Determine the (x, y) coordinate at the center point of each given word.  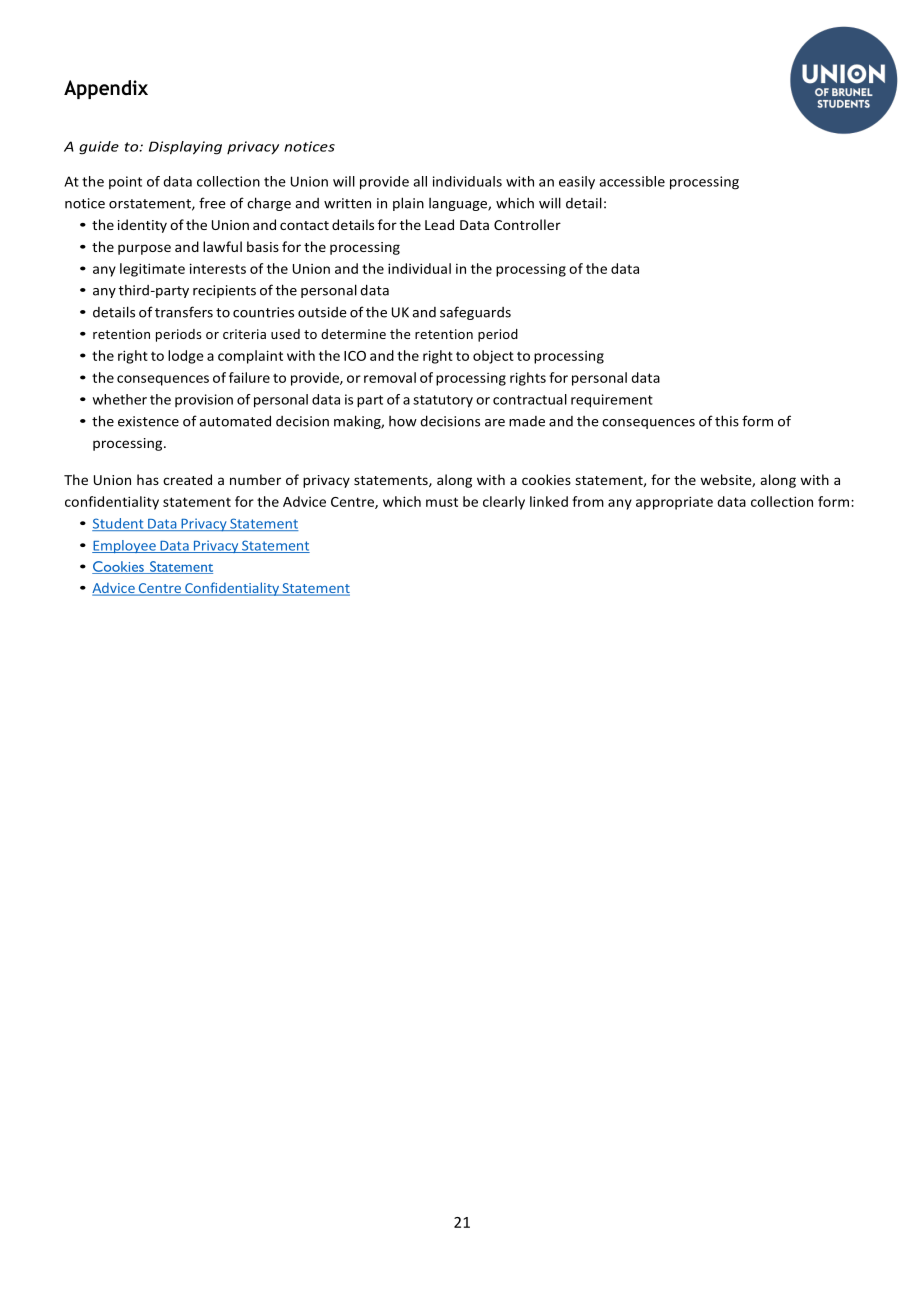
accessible (632, 181)
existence (148, 421)
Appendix (106, 89)
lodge (186, 357)
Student (119, 524)
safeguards (475, 313)
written (347, 203)
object (493, 357)
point (125, 182)
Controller (527, 224)
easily (577, 183)
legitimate (152, 270)
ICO (355, 356)
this (727, 421)
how (403, 421)
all (420, 181)
